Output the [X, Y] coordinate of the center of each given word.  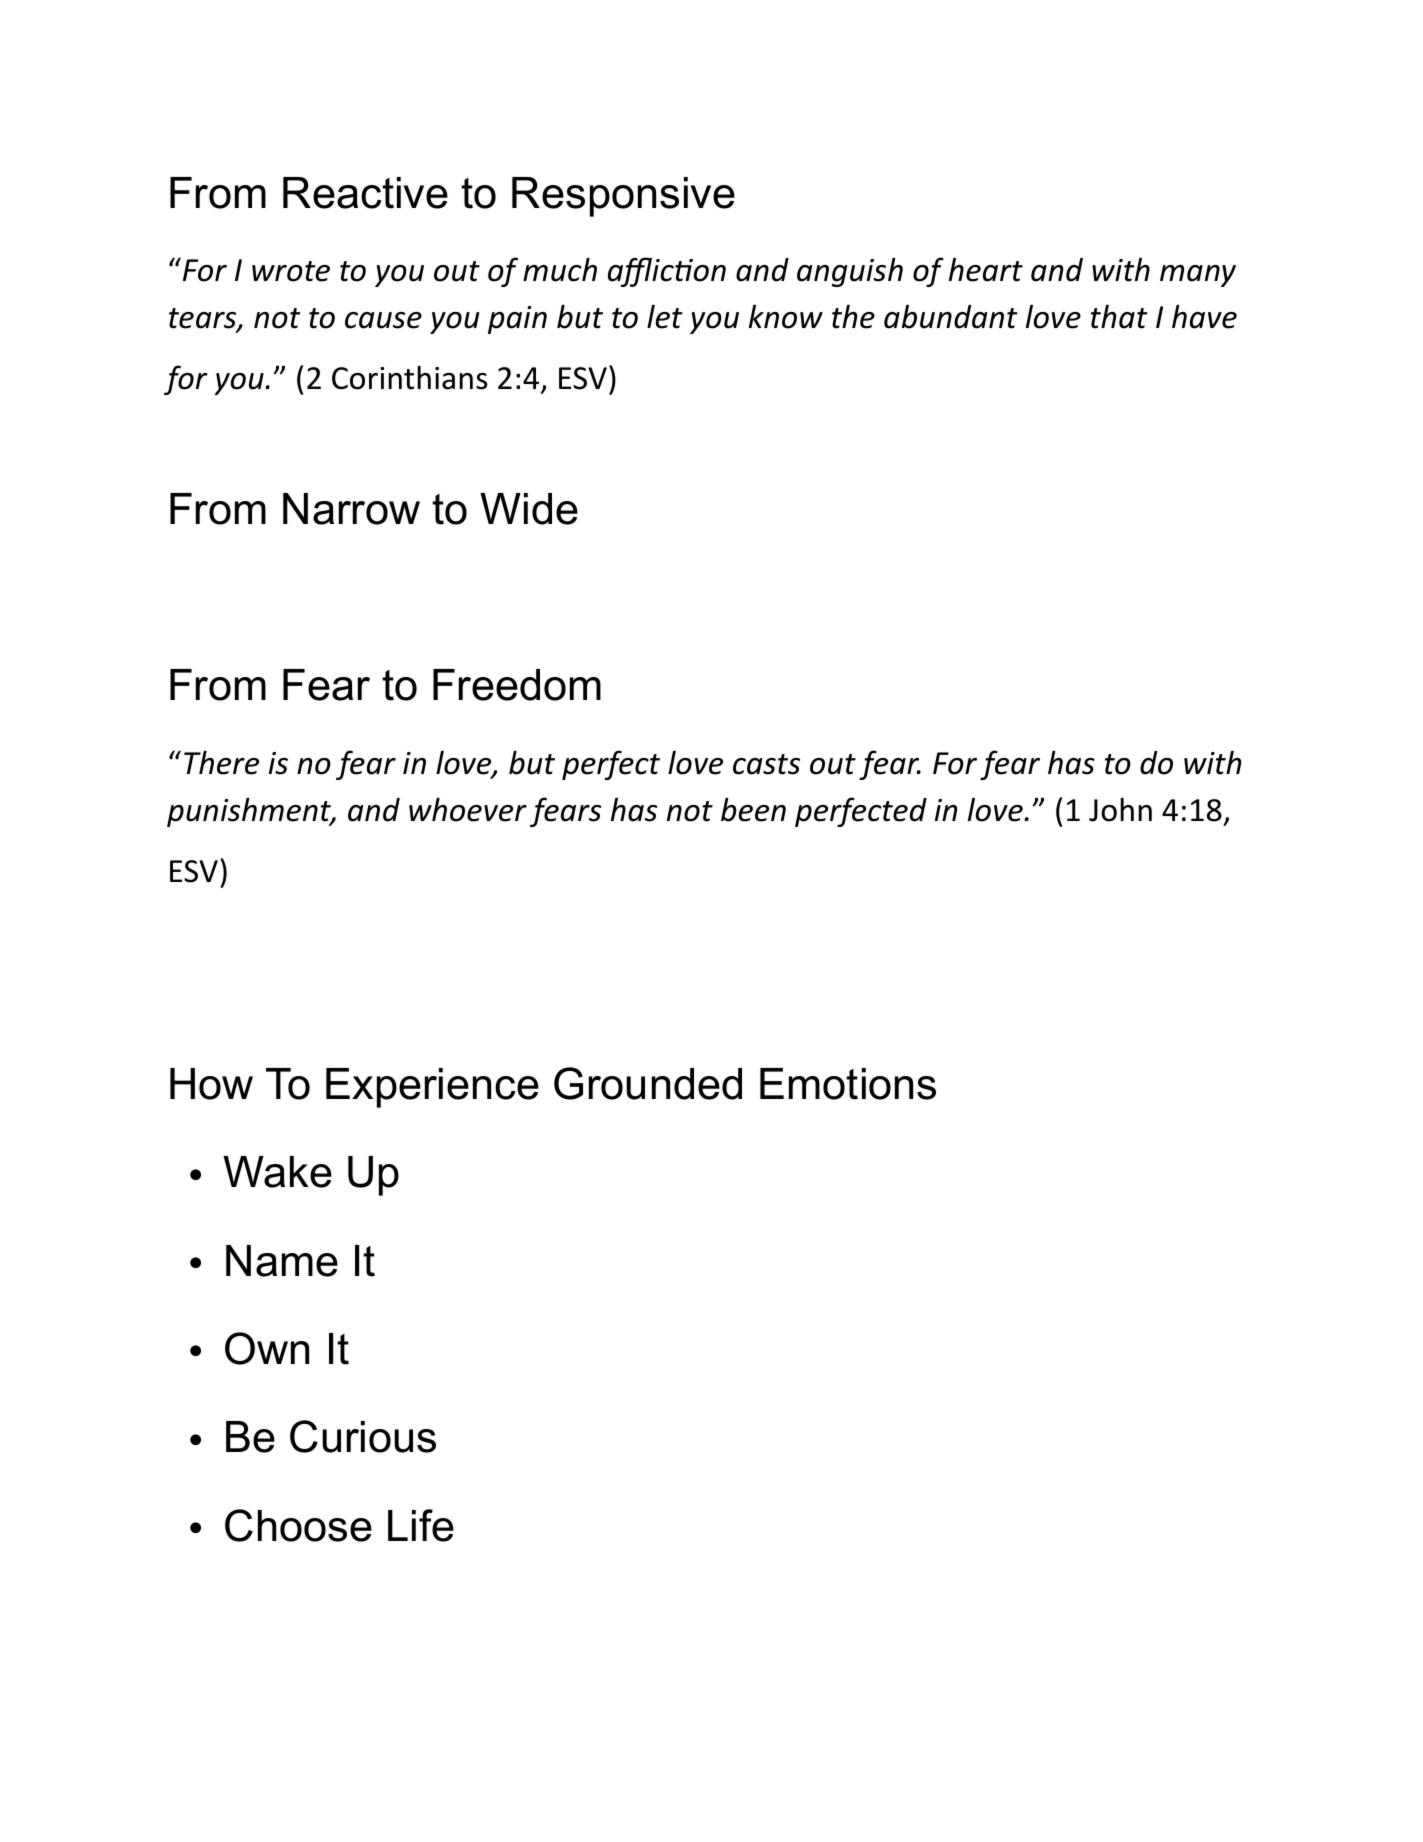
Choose [298, 1525]
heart [986, 270]
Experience [432, 1088]
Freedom [517, 685]
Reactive [365, 193]
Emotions [848, 1084]
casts [766, 764]
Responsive [623, 197]
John [1120, 810]
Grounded [648, 1083]
